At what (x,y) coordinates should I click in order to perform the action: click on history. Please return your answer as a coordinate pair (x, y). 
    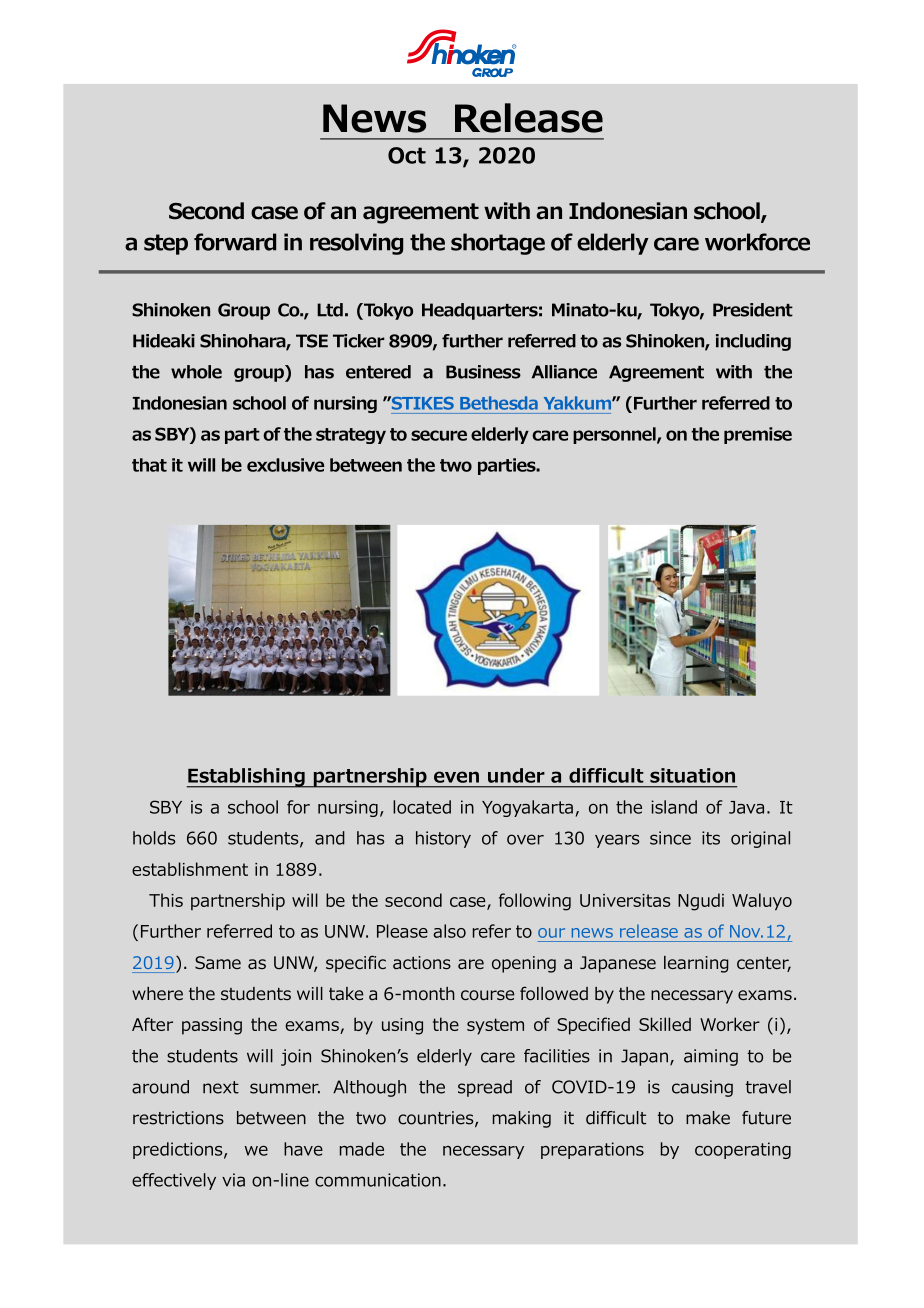
    Looking at the image, I should click on (443, 839).
